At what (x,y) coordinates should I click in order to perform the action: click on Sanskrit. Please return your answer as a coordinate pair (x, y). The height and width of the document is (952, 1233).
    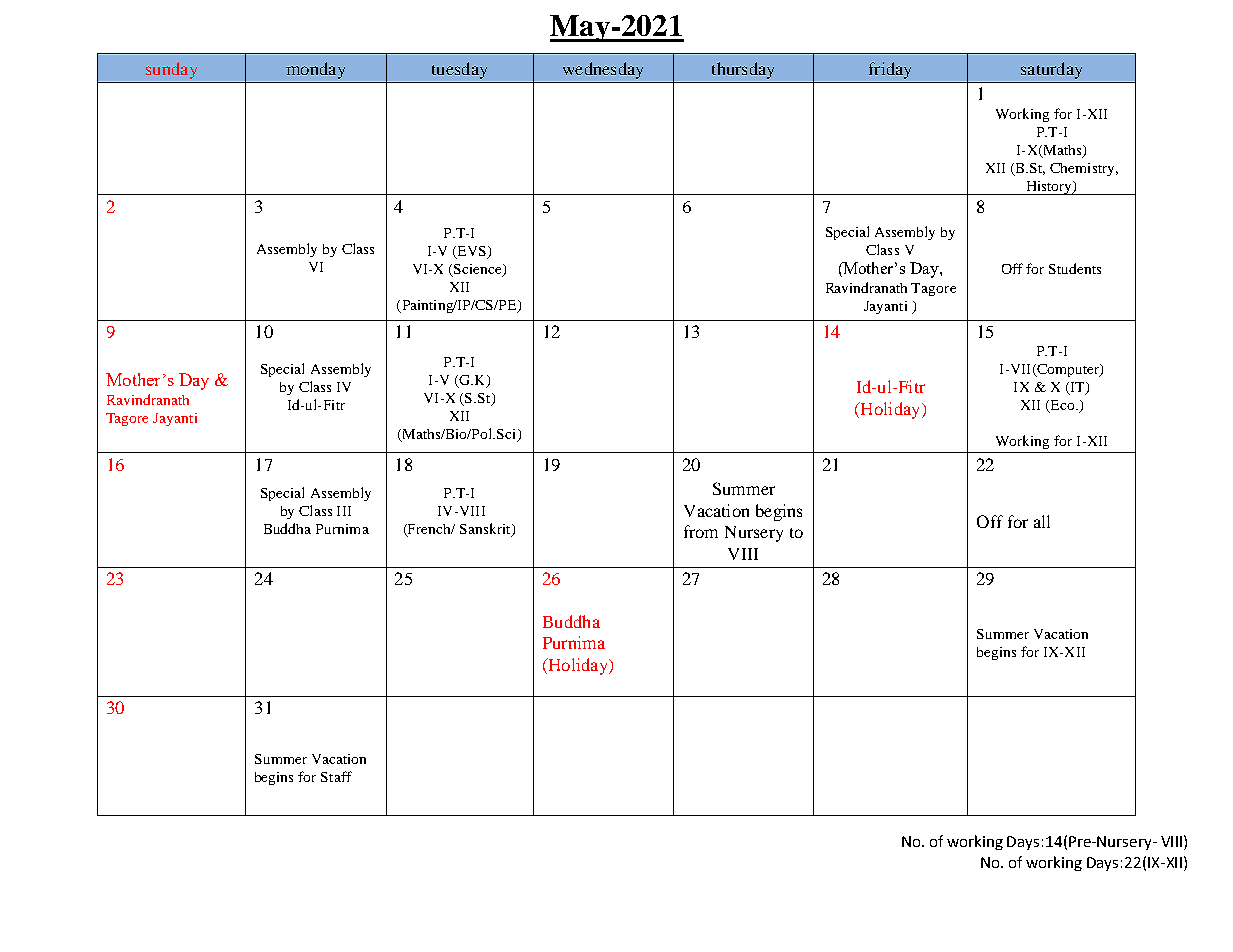
    Looking at the image, I should click on (486, 529).
